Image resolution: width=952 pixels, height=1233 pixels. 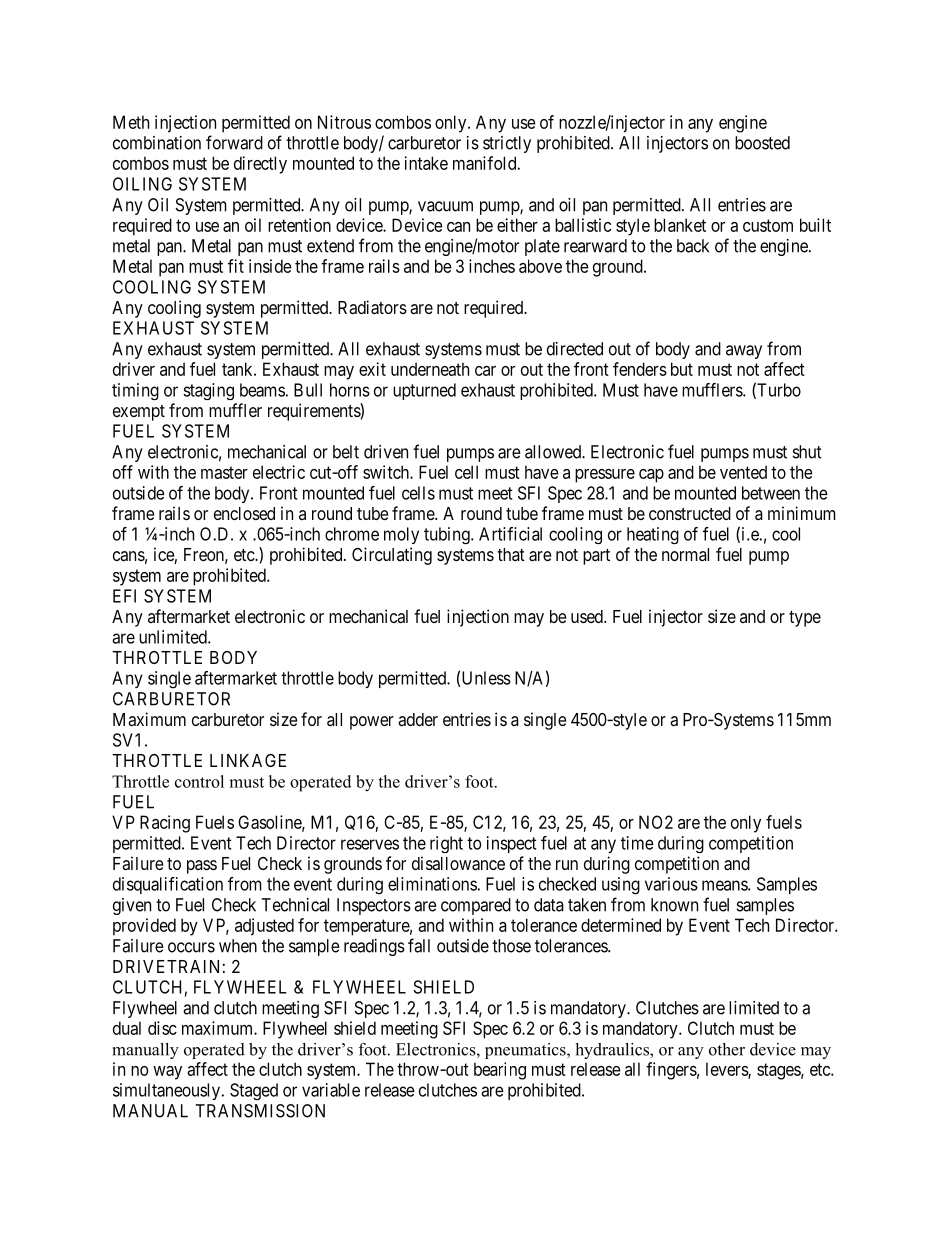 I want to click on type, so click(x=805, y=619).
